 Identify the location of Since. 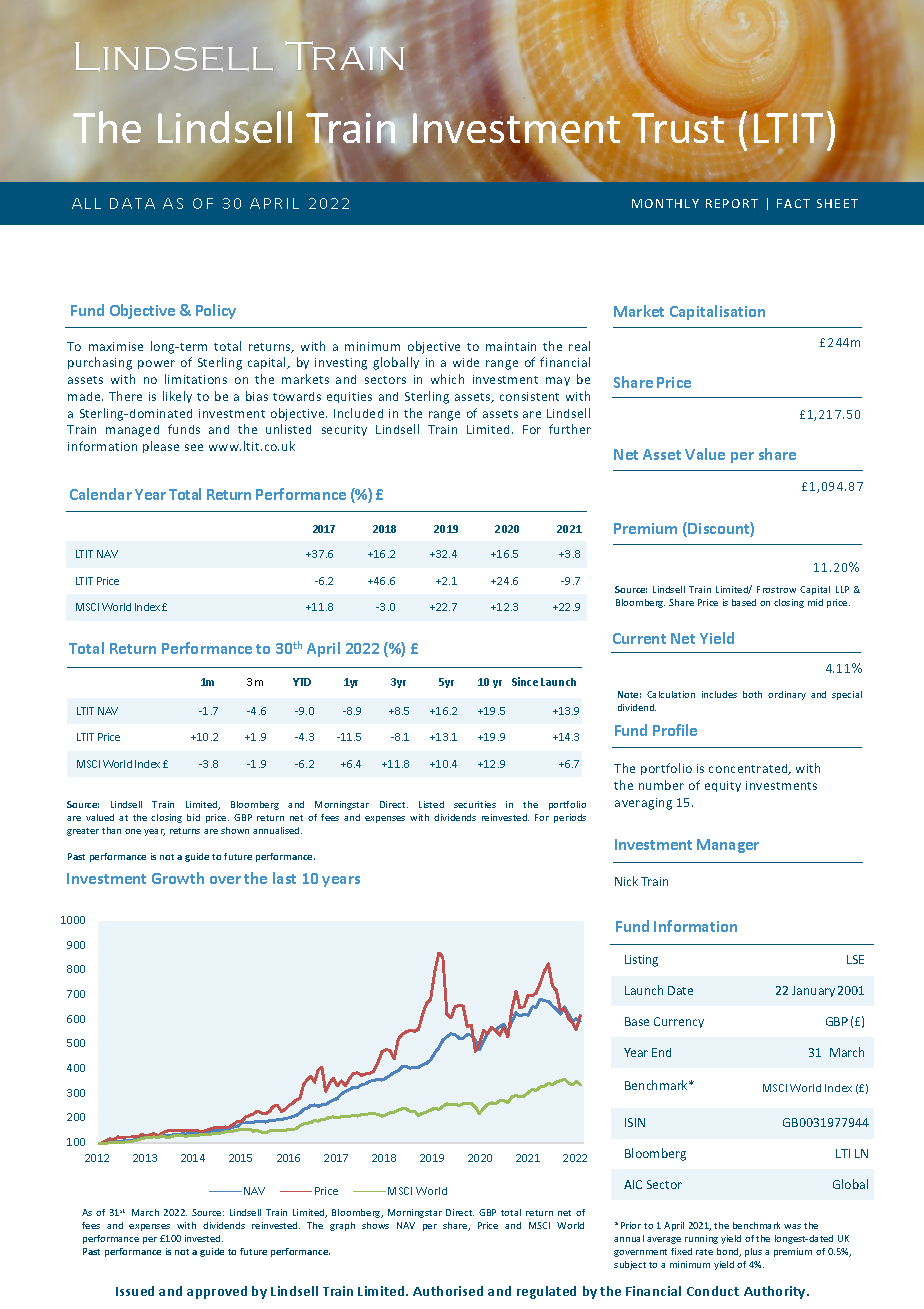
(525, 681).
